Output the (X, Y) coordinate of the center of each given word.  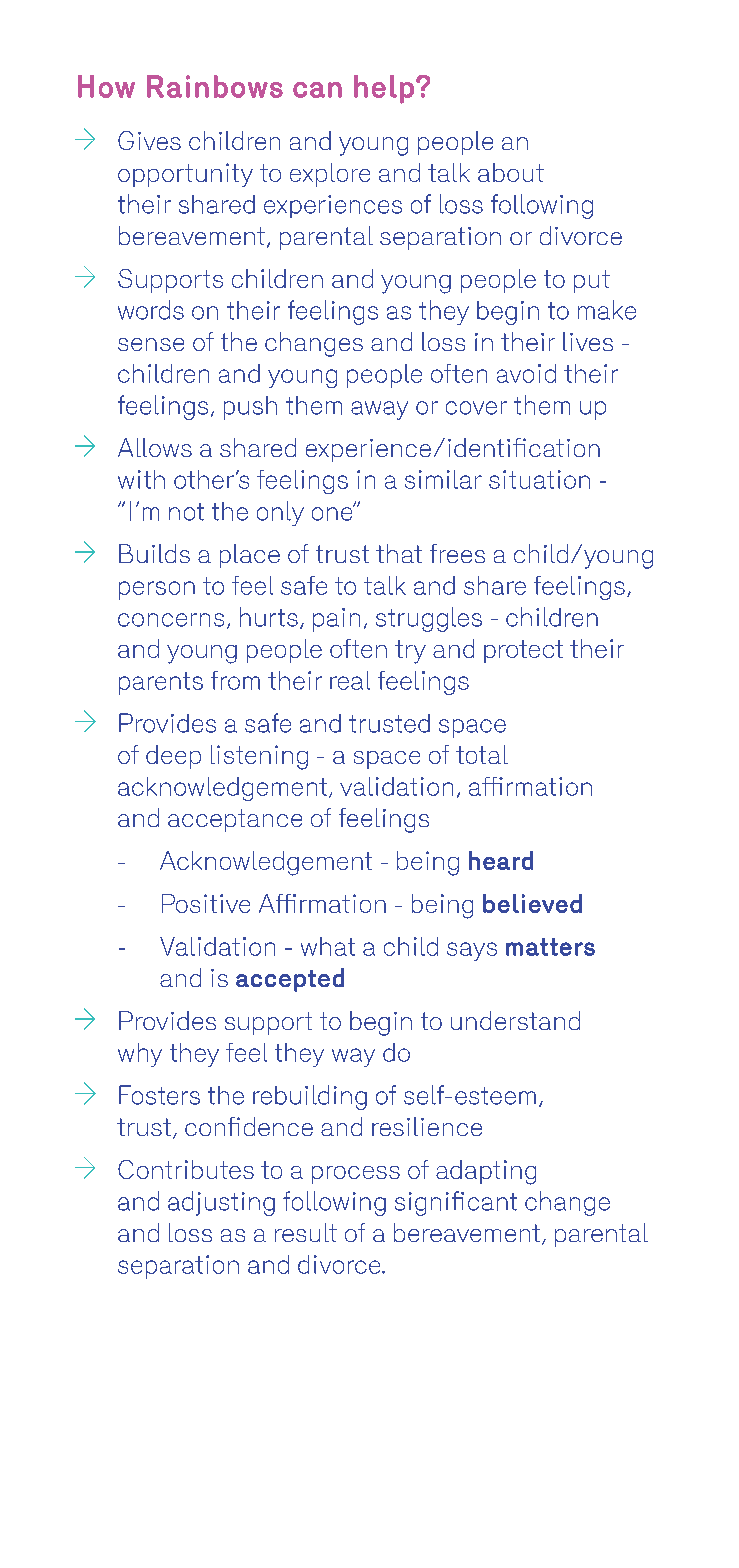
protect (523, 651)
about (511, 172)
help (384, 89)
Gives (149, 140)
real (350, 680)
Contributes (186, 1169)
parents (161, 683)
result (306, 1232)
